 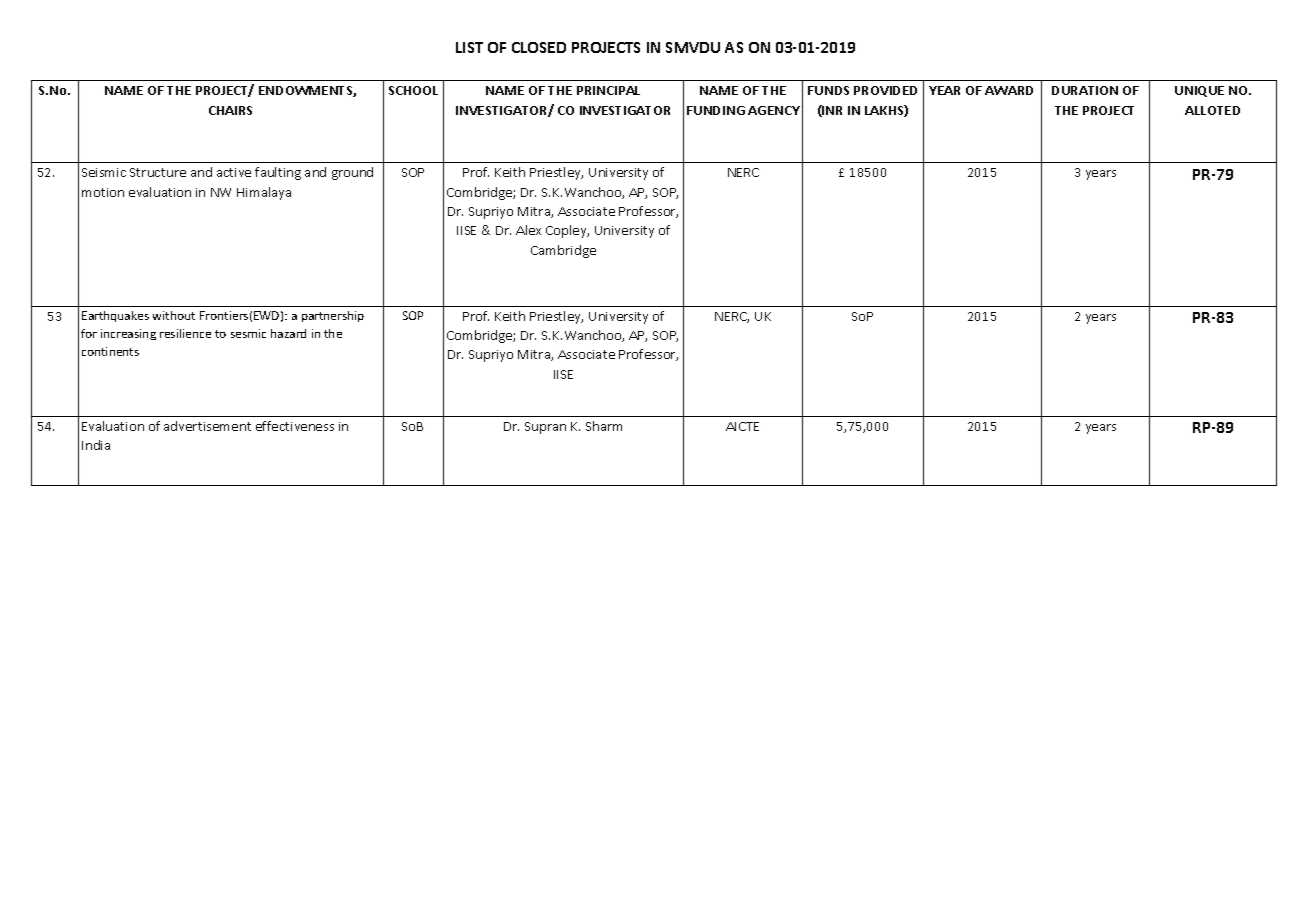 I want to click on FUNDING, so click(x=716, y=110).
